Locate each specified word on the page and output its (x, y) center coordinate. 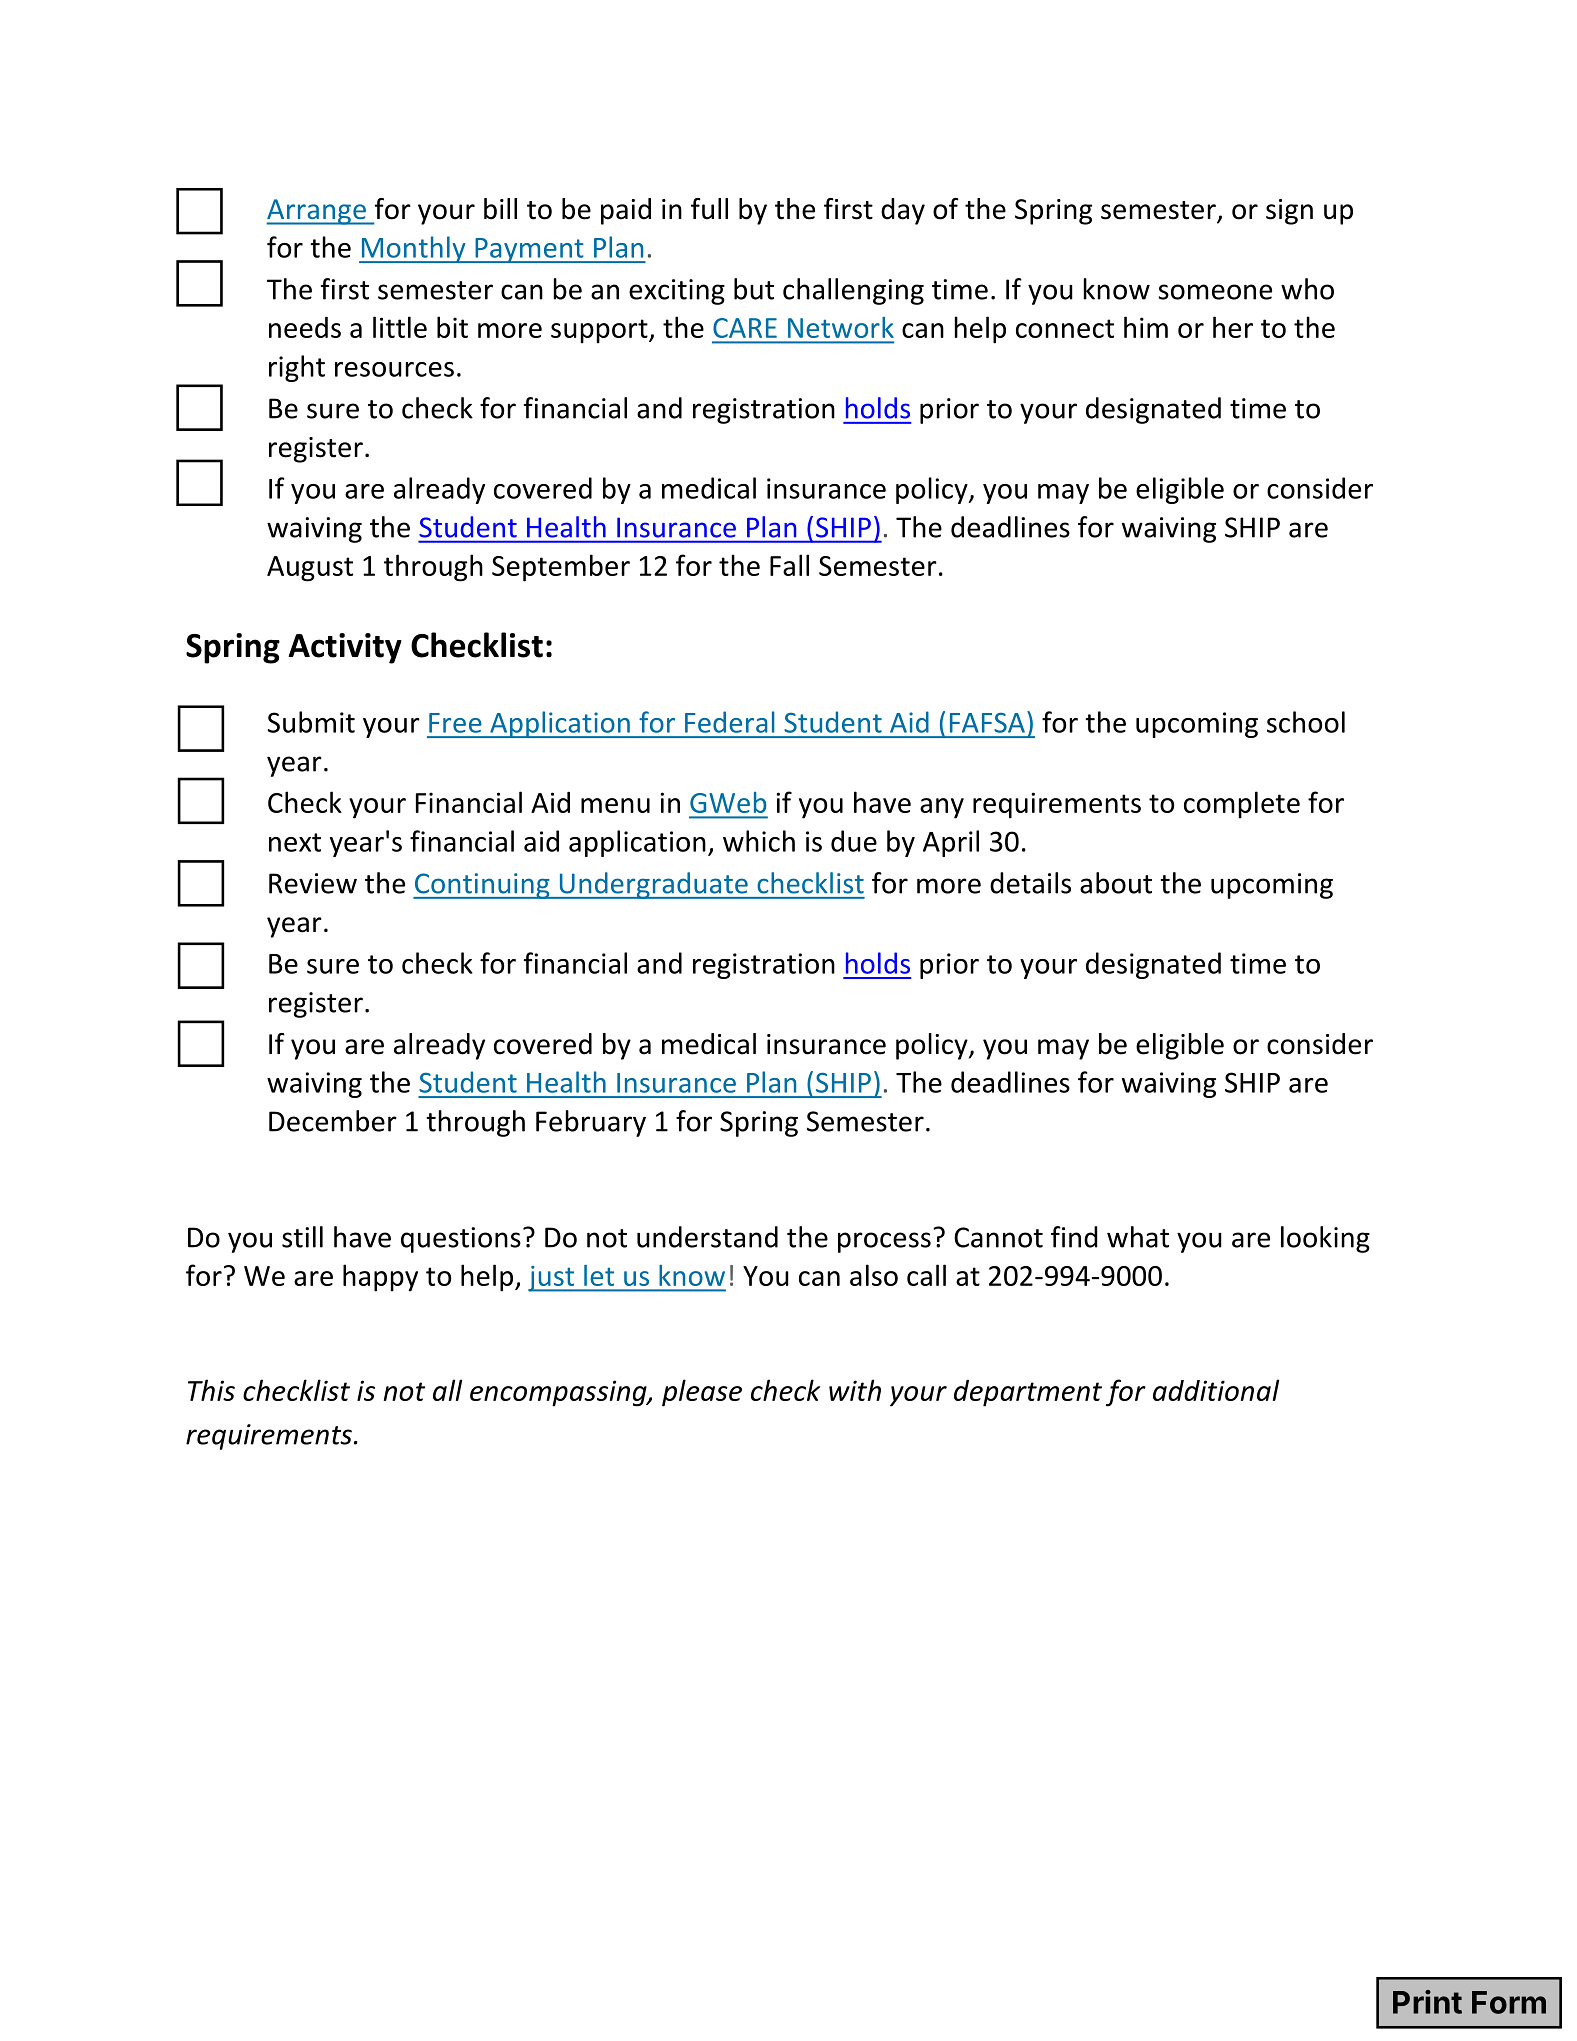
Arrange (317, 212)
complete (1242, 805)
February (591, 1123)
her (1233, 327)
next (295, 842)
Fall (789, 565)
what (1138, 1237)
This (211, 1390)
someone (1215, 292)
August (310, 569)
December (333, 1121)
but (754, 289)
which (759, 841)
